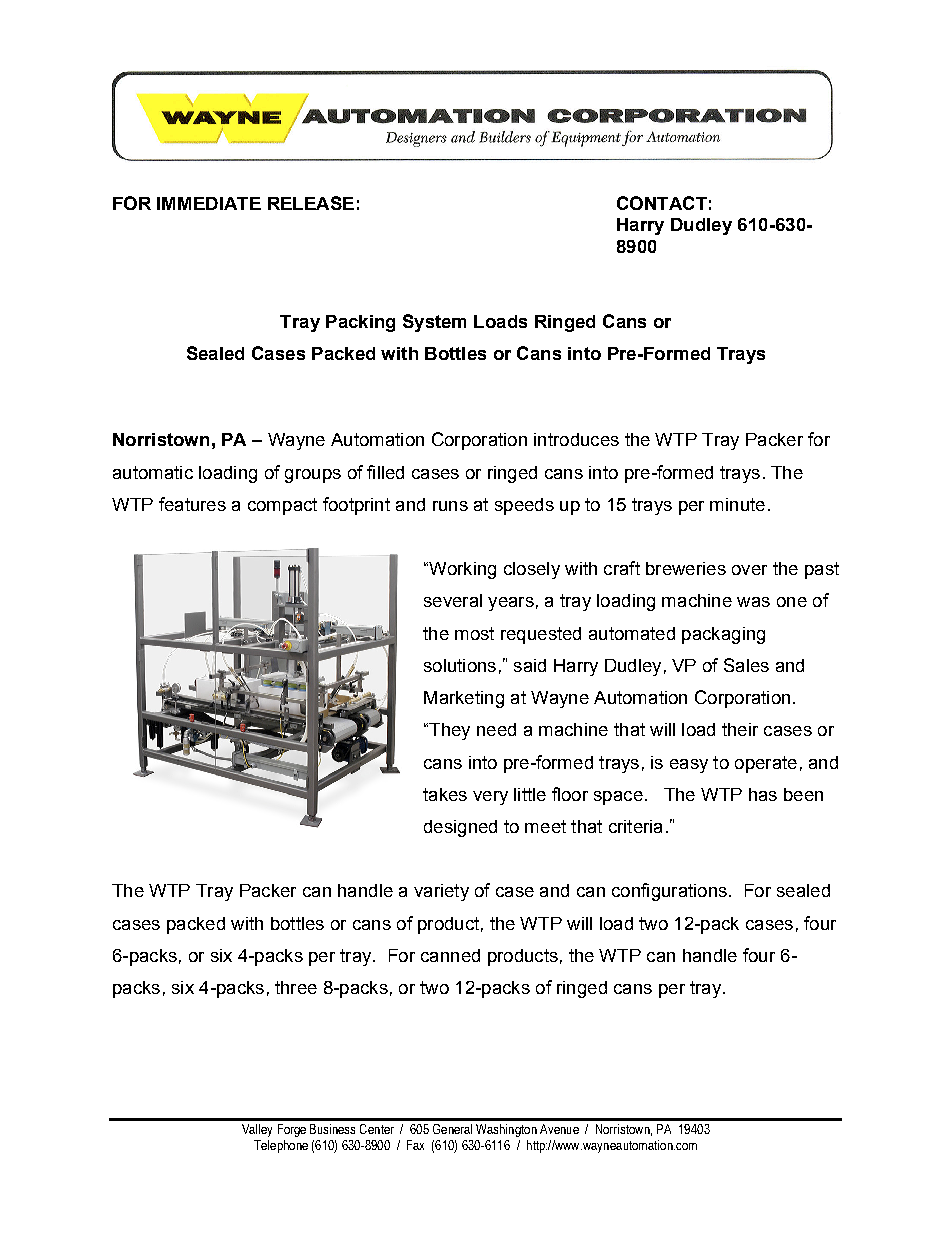  What do you see at coordinates (763, 794) in the screenshot?
I see `has` at bounding box center [763, 794].
